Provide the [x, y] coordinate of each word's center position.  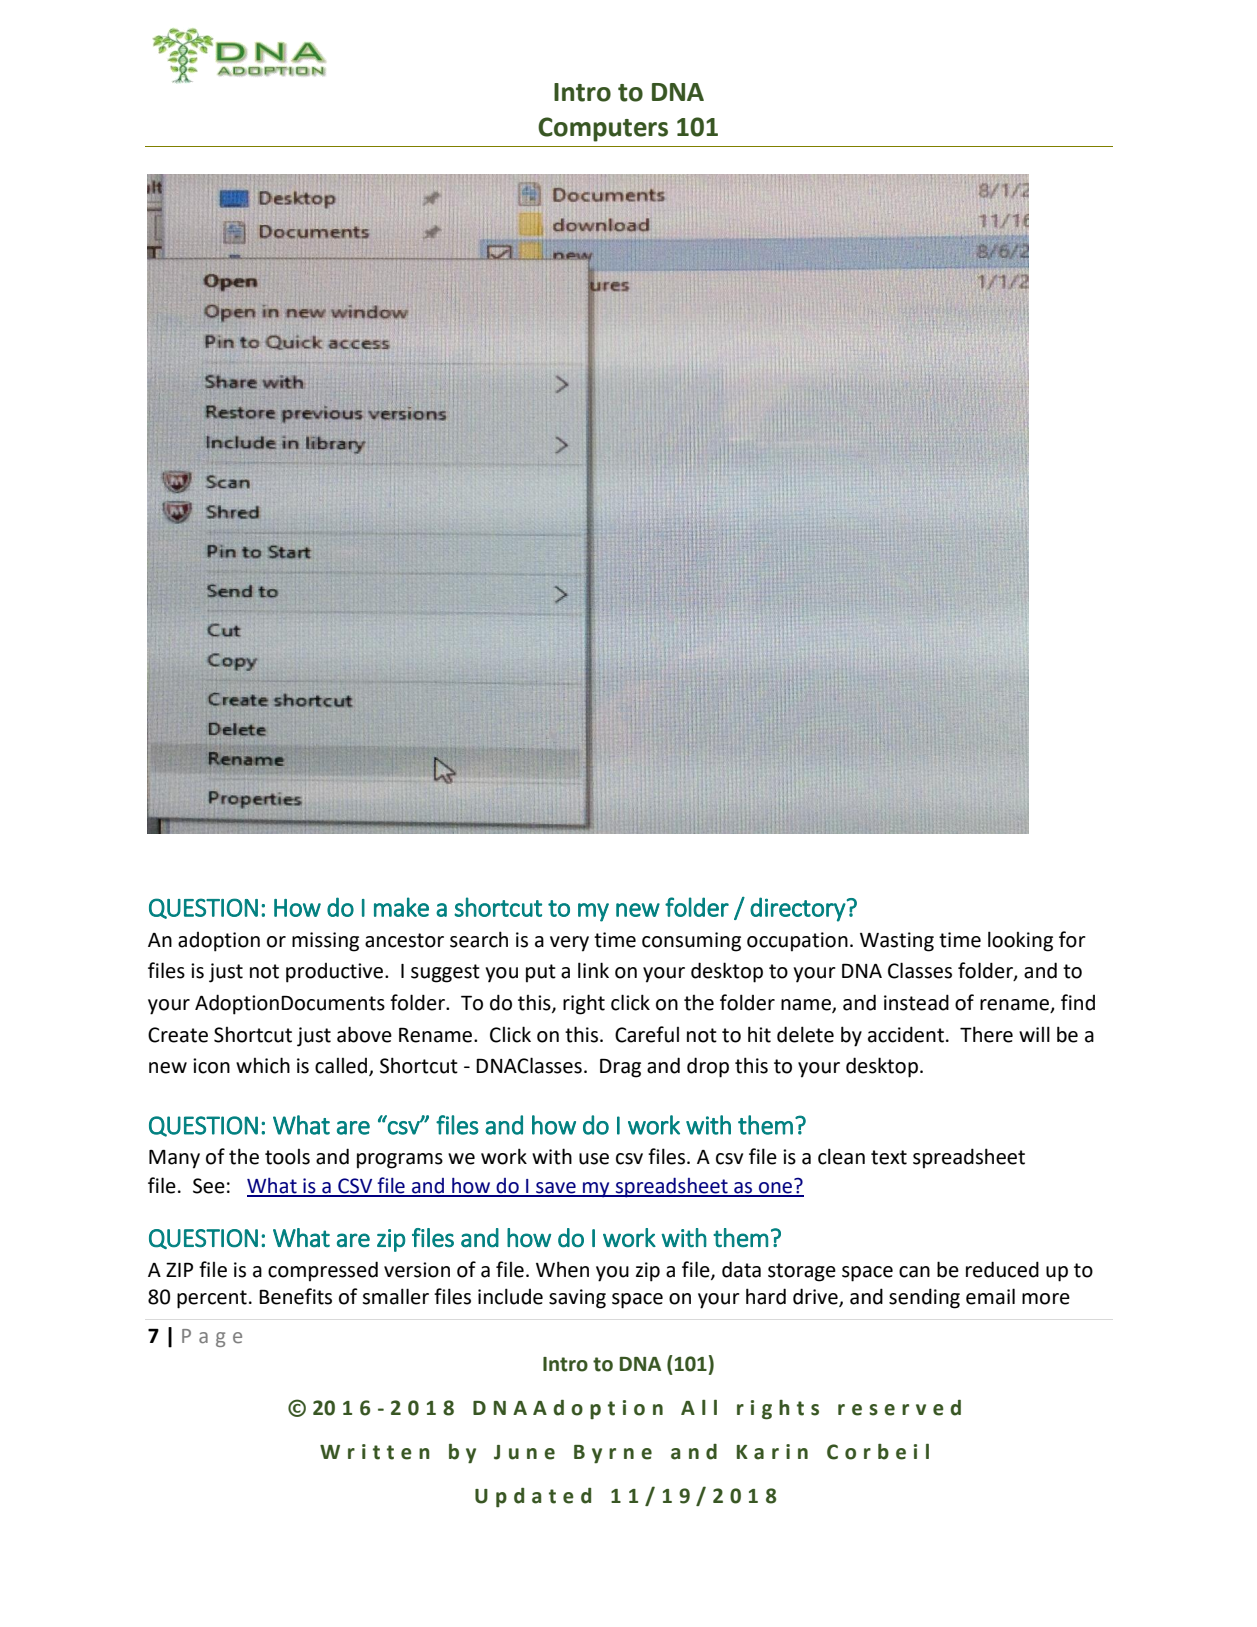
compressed [323, 1271]
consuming [691, 942]
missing [325, 942]
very [569, 944]
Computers [603, 129]
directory [798, 909]
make [401, 907]
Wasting [897, 942]
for [1072, 939]
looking [1020, 941]
